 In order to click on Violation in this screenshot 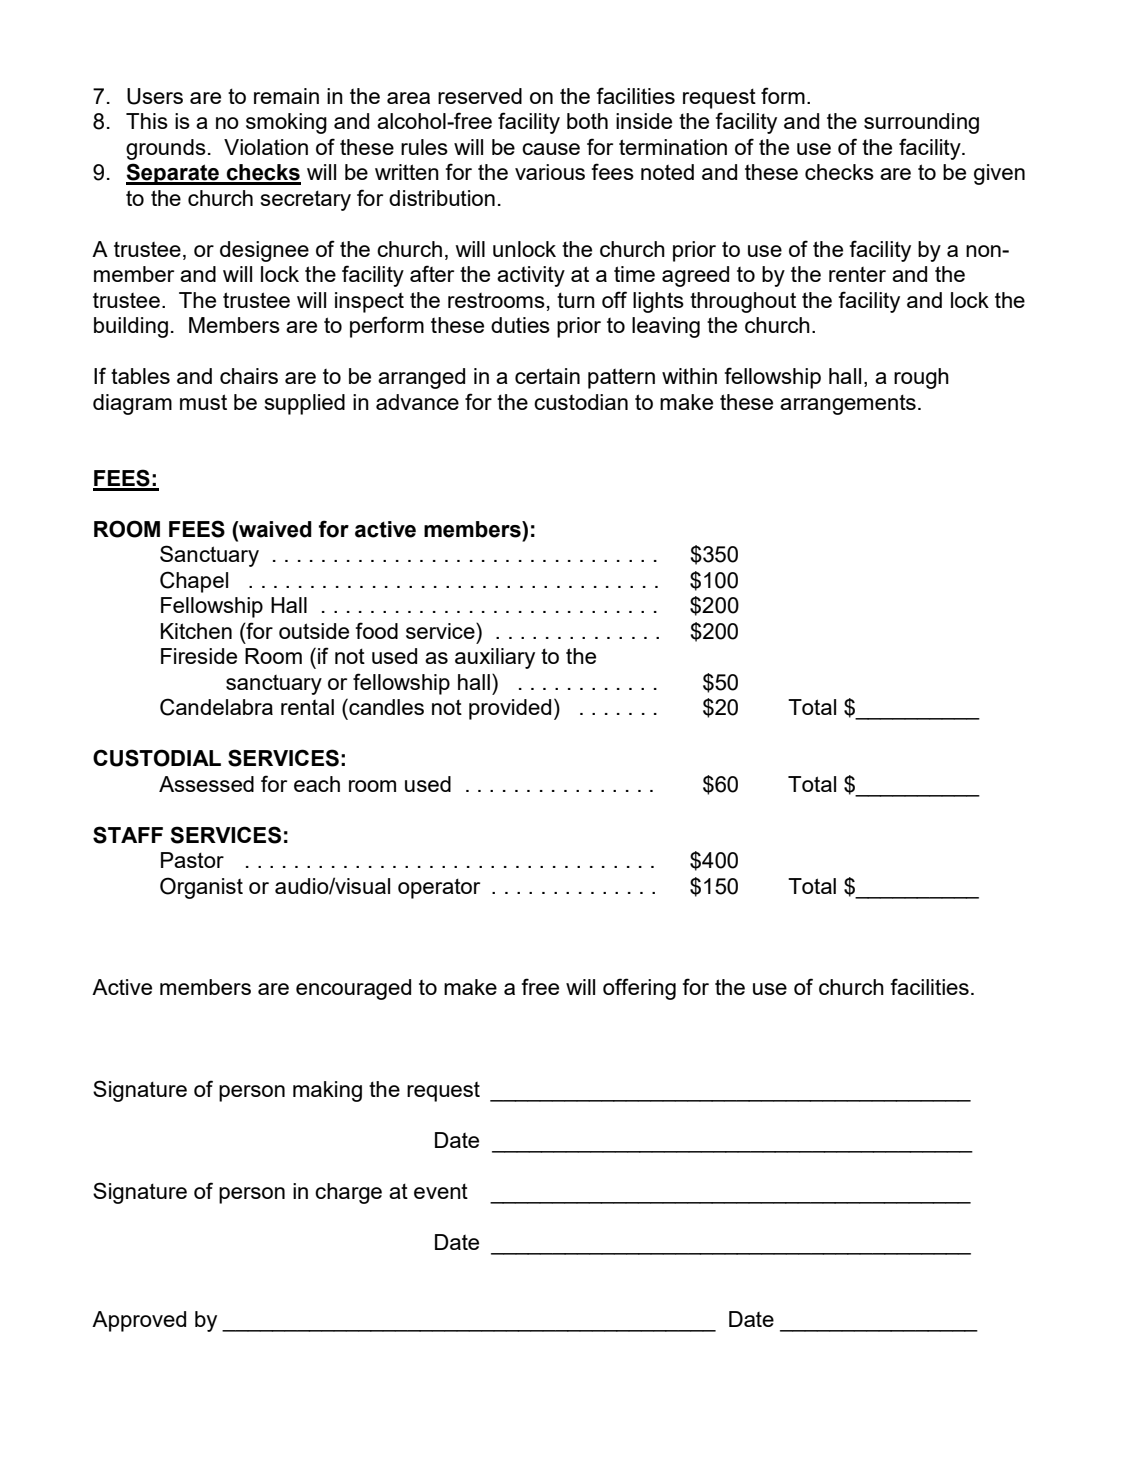, I will do `click(266, 147)`.
